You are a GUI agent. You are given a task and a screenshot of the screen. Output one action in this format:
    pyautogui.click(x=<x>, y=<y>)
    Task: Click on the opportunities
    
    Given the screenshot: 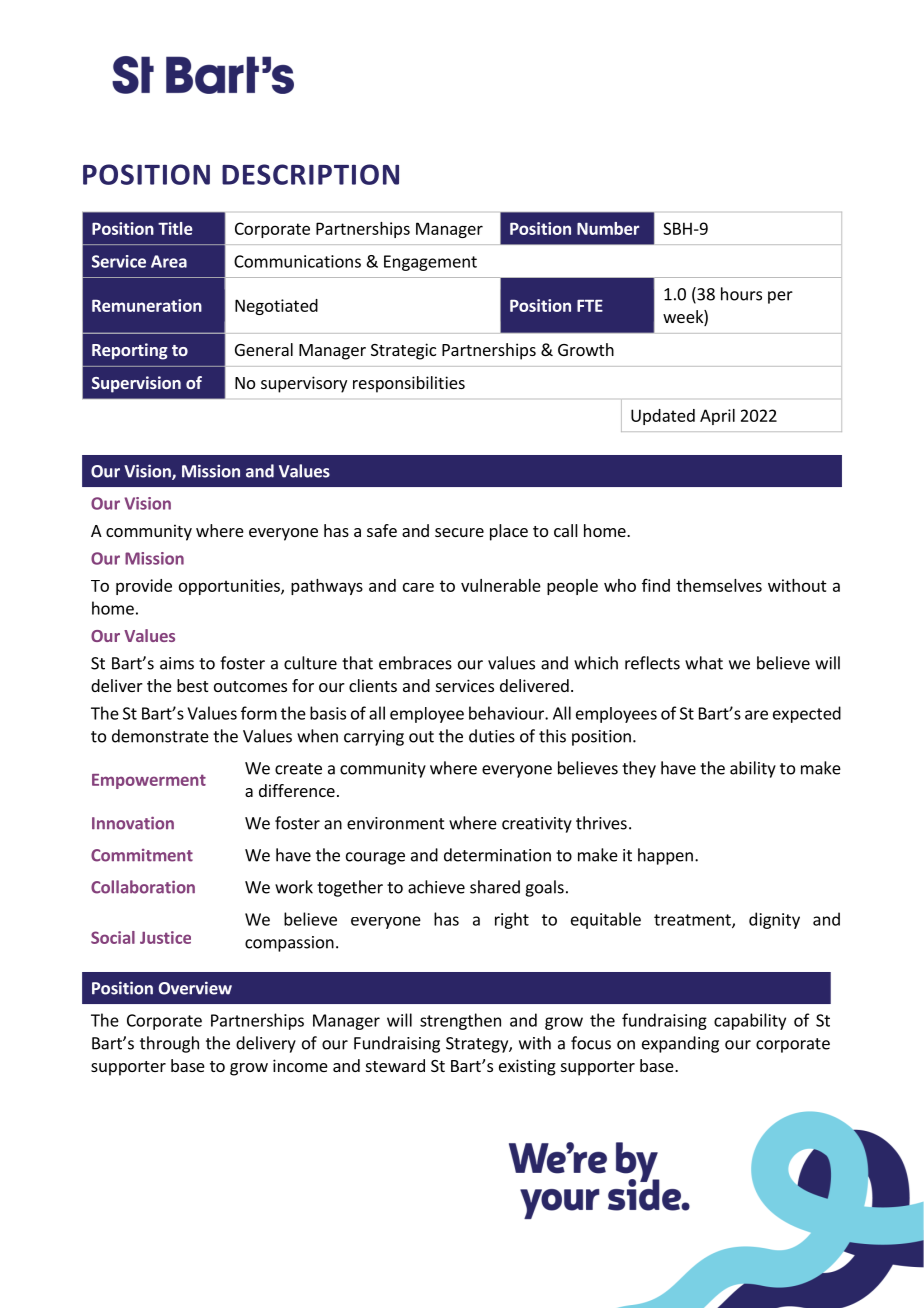 What is the action you would take?
    pyautogui.click(x=230, y=587)
